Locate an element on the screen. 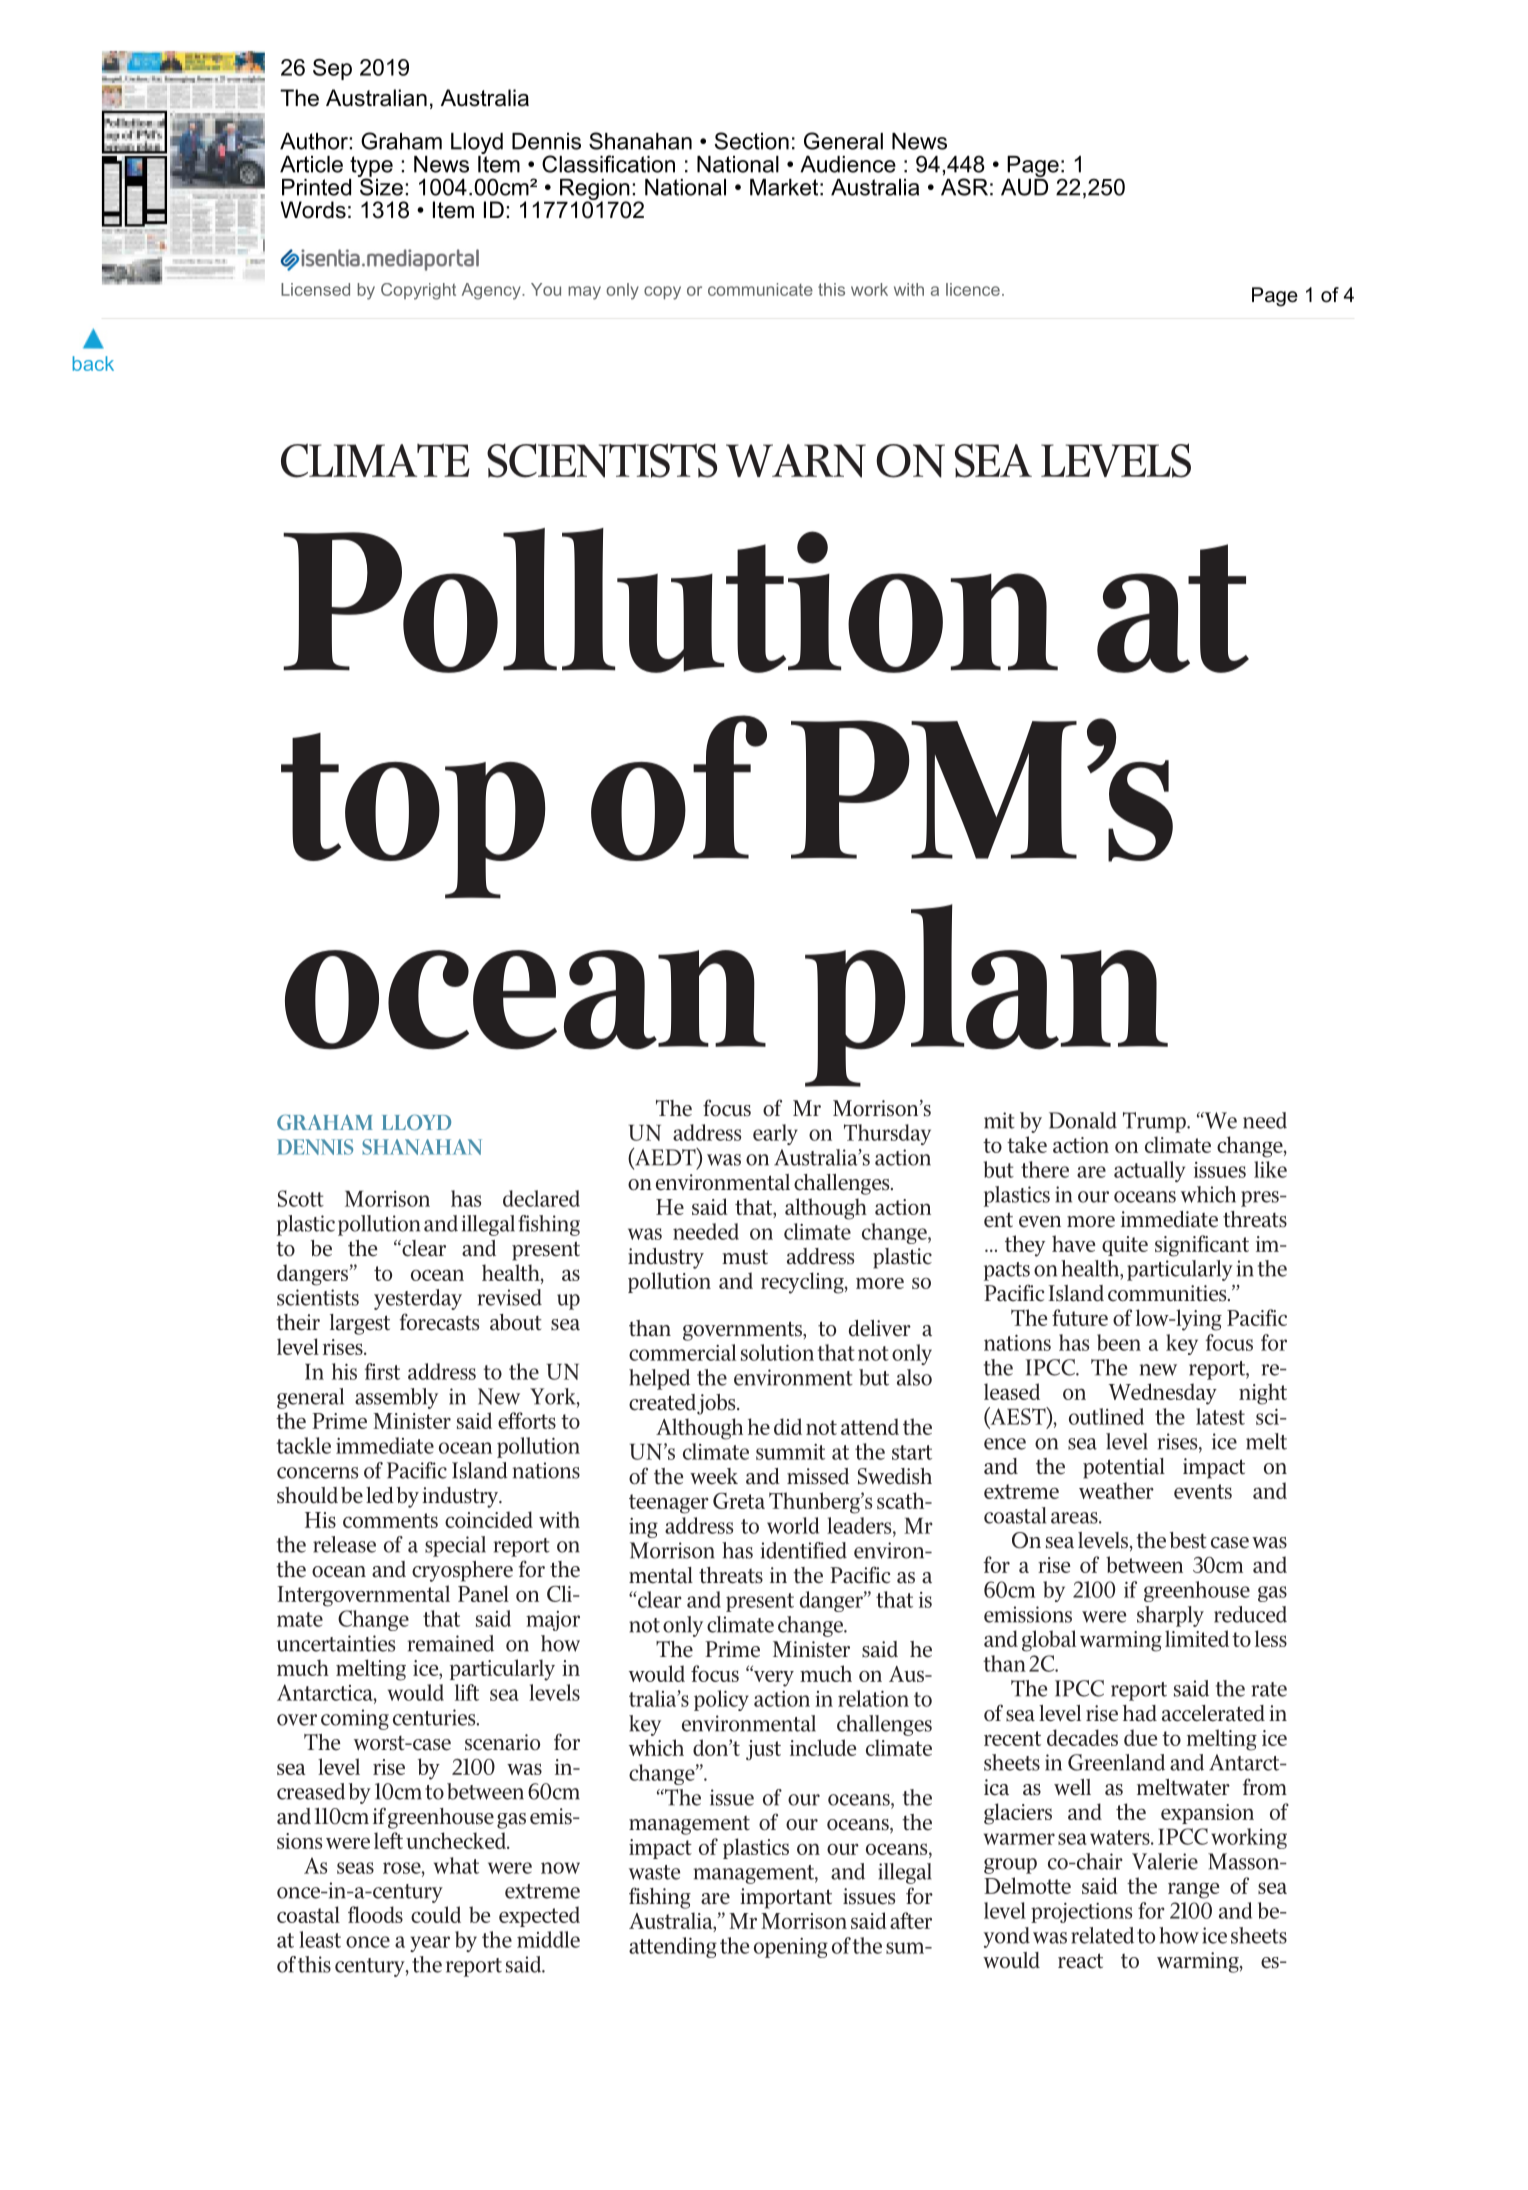 The width and height of the screenshot is (1528, 2190). ASR is located at coordinates (964, 187).
